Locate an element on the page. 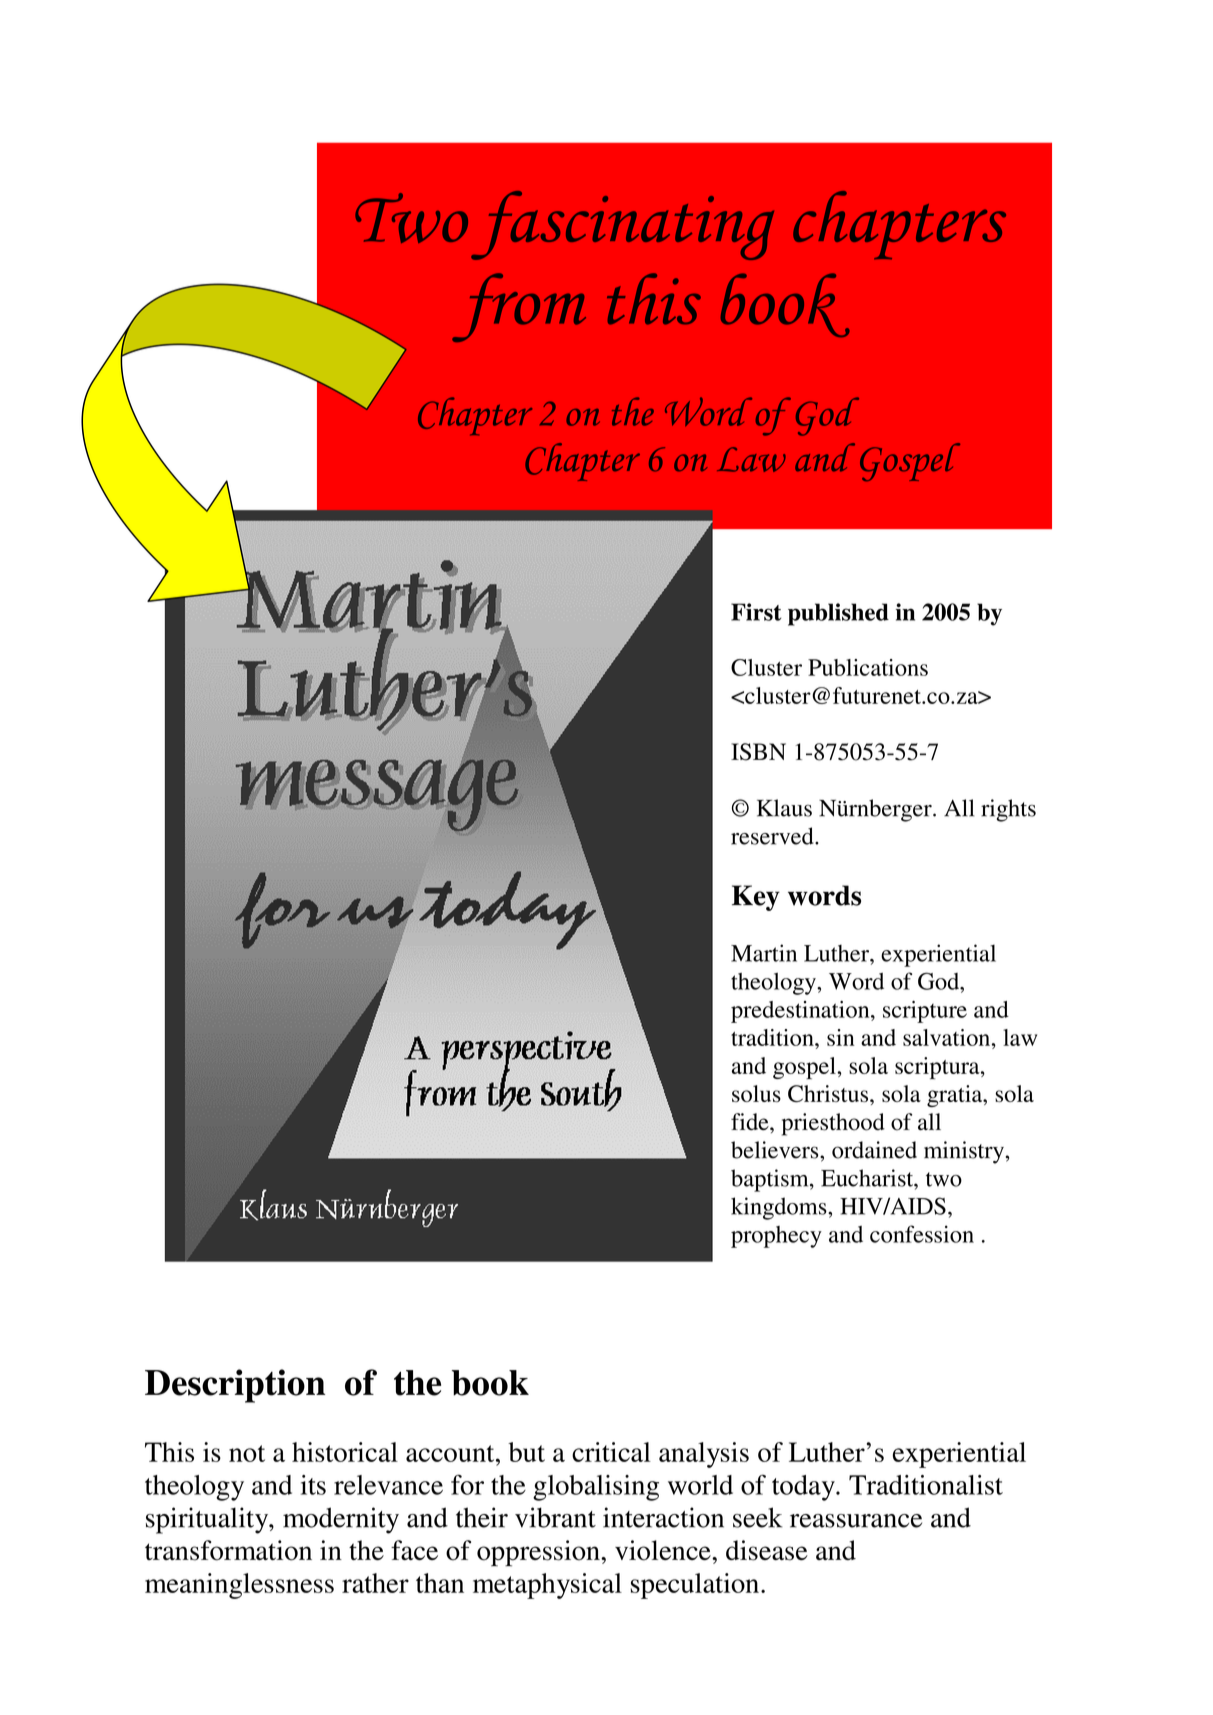  Martin is located at coordinates (764, 953).
